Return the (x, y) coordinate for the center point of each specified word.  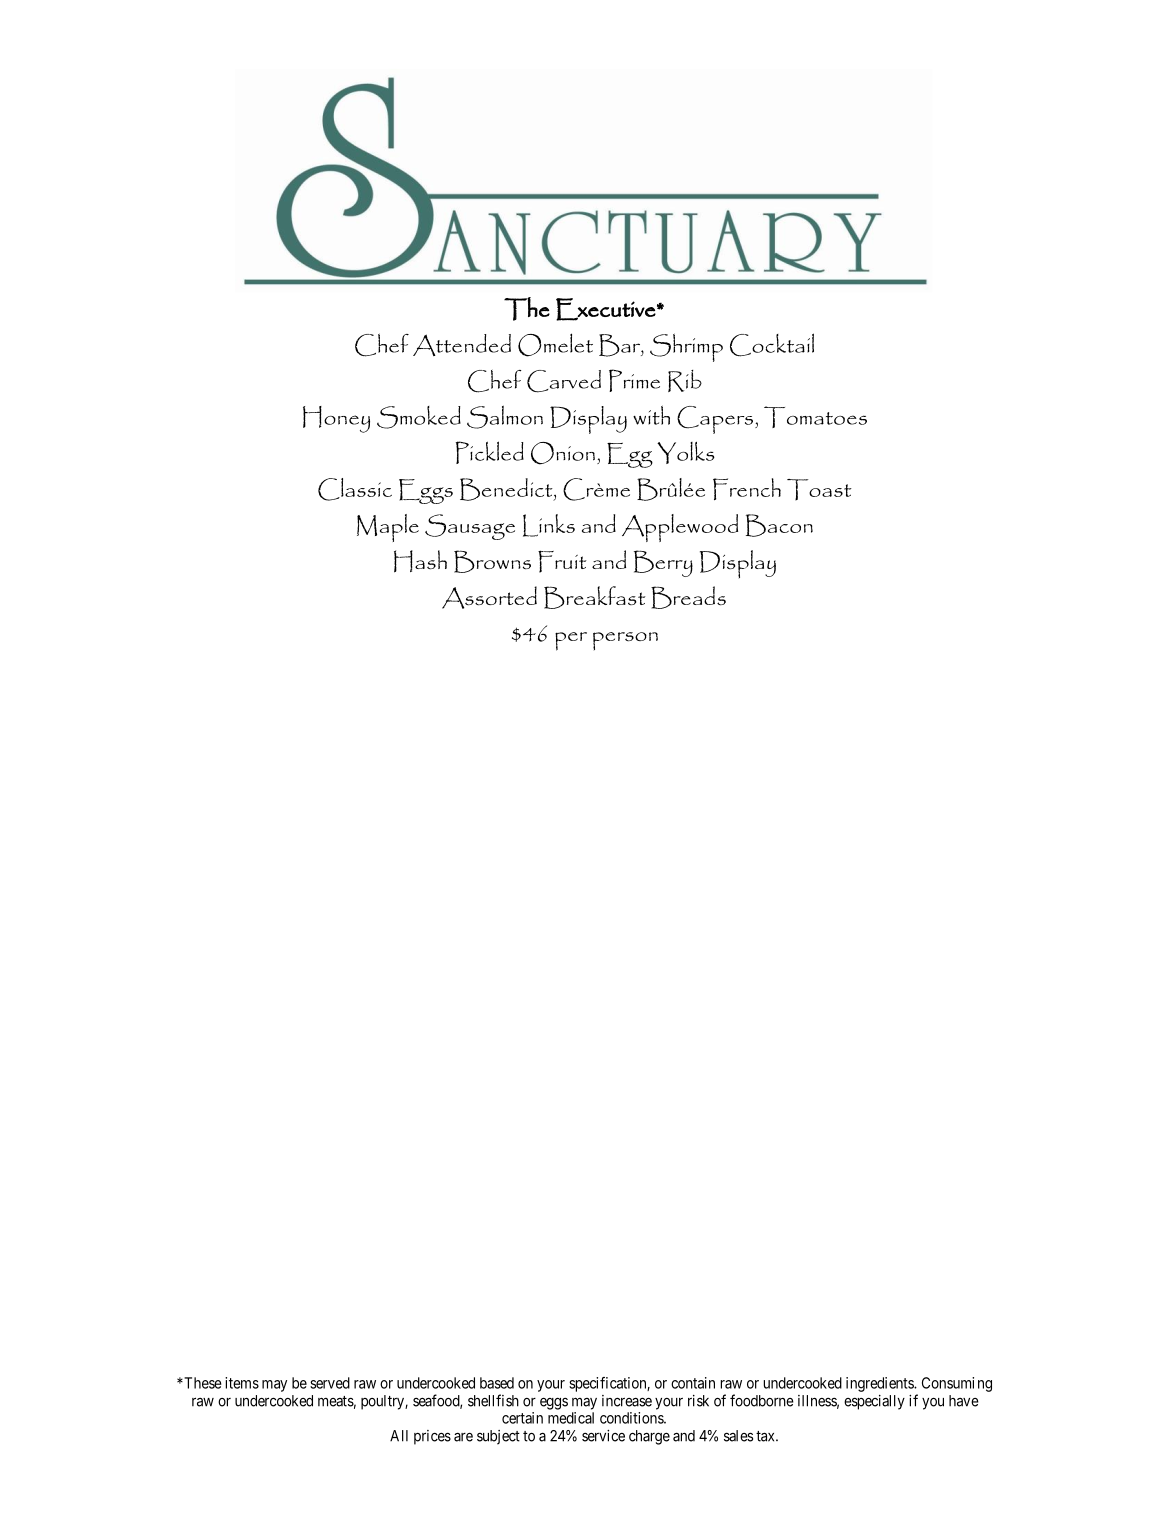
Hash (420, 561)
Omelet (555, 345)
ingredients (880, 1384)
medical (571, 1418)
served (330, 1383)
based (497, 1383)
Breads (688, 597)
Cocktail (772, 345)
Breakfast (594, 597)
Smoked (419, 417)
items (242, 1383)
